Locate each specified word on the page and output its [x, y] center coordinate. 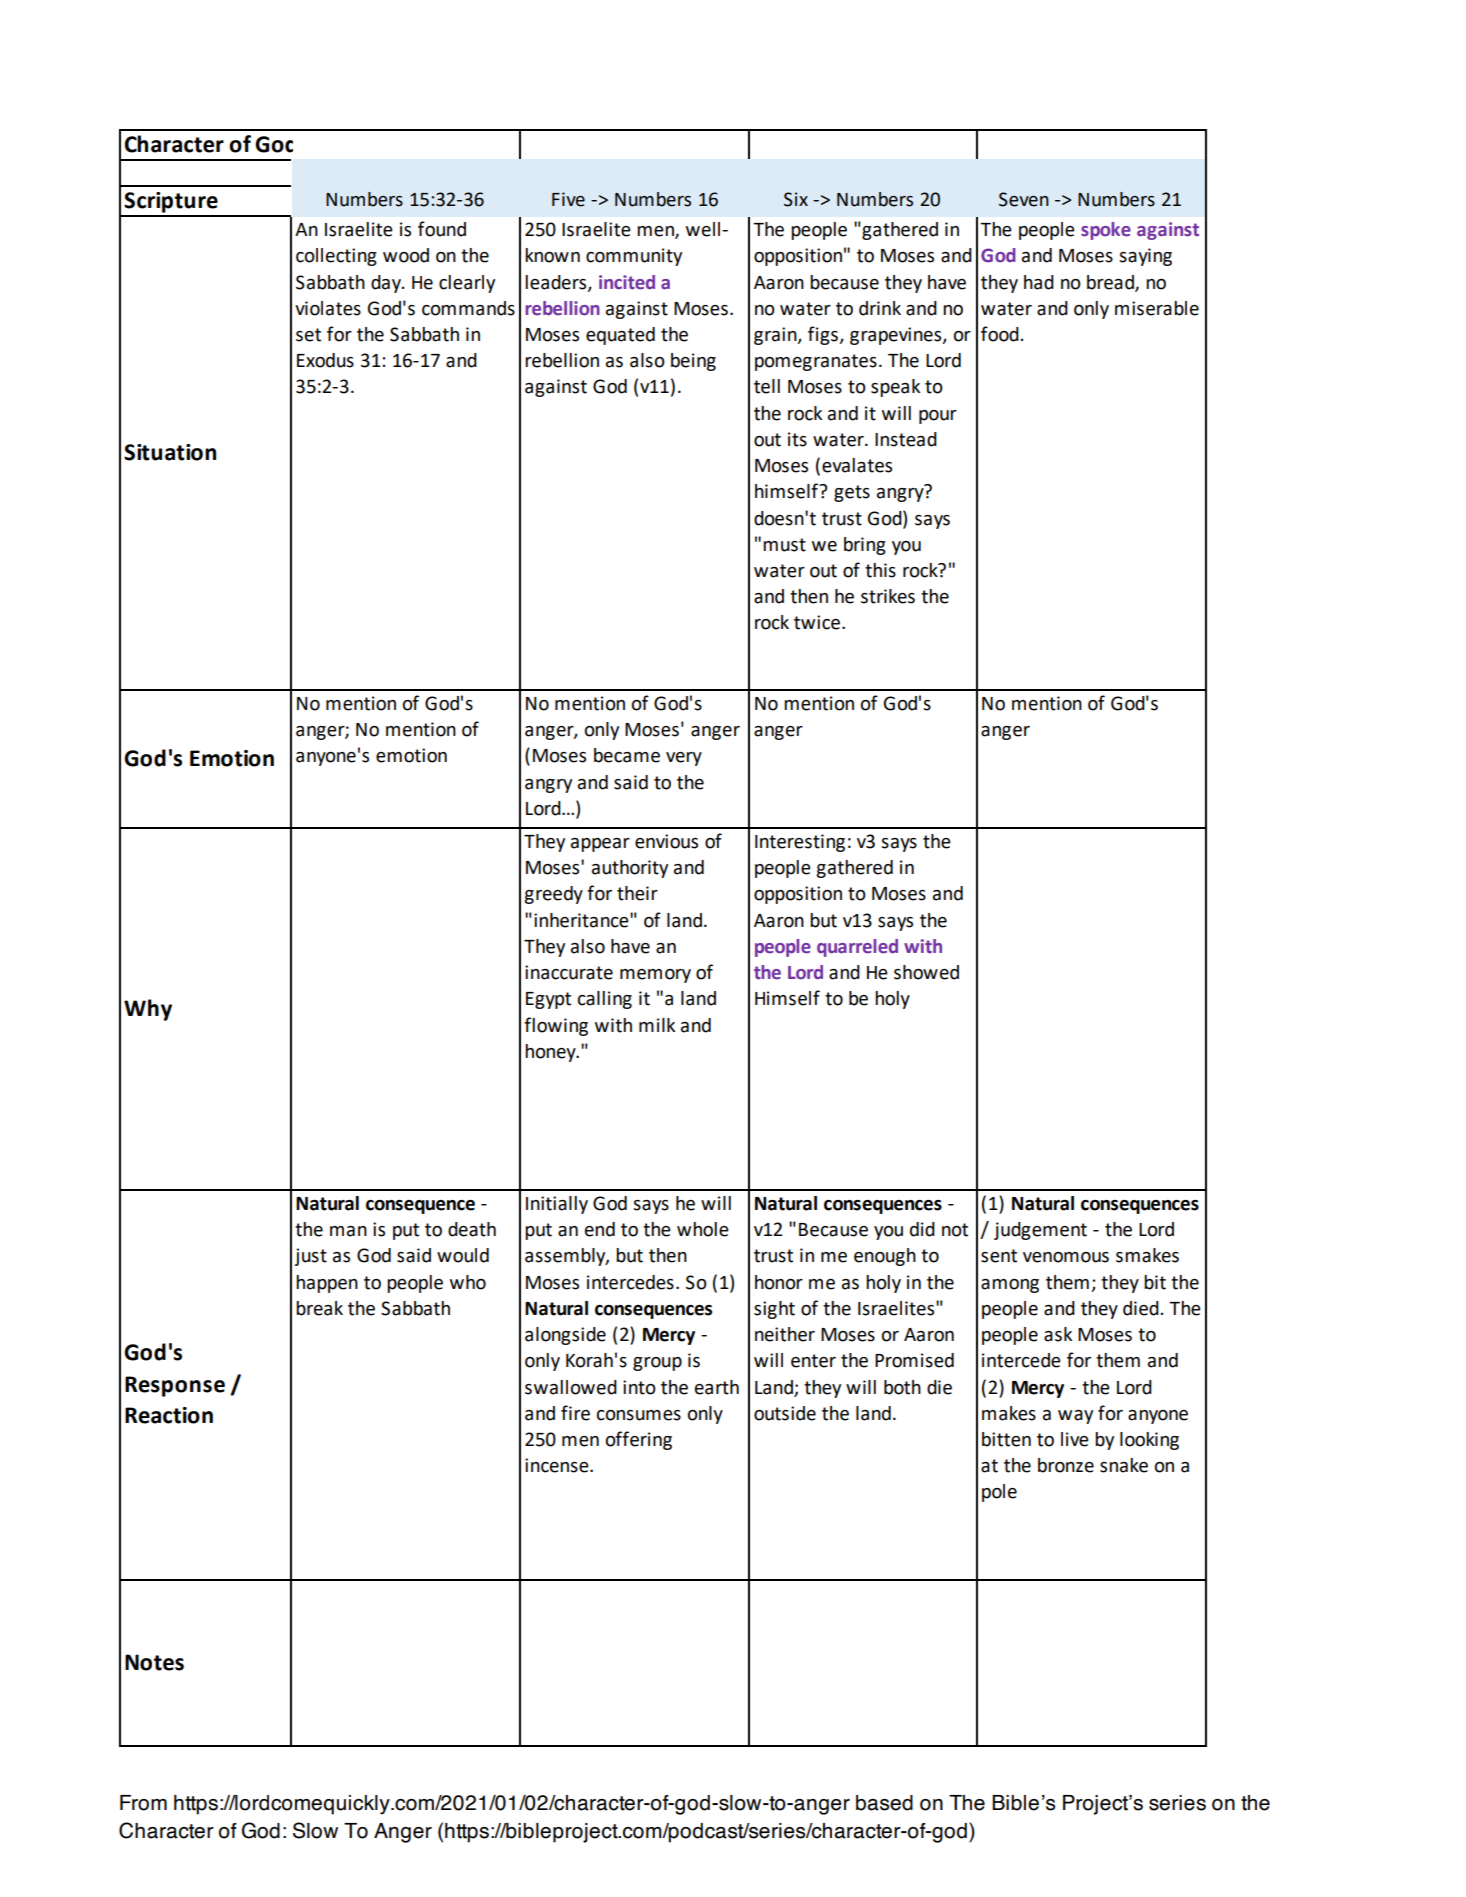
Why [148, 1010]
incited [627, 282]
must [784, 545]
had [1039, 282]
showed [926, 972]
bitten [1006, 1439]
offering [639, 1440]
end [600, 1229]
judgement [1040, 1231]
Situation [170, 452]
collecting [336, 257]
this [880, 570]
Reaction [169, 1415]
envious [666, 841]
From [143, 1803]
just [311, 1257]
